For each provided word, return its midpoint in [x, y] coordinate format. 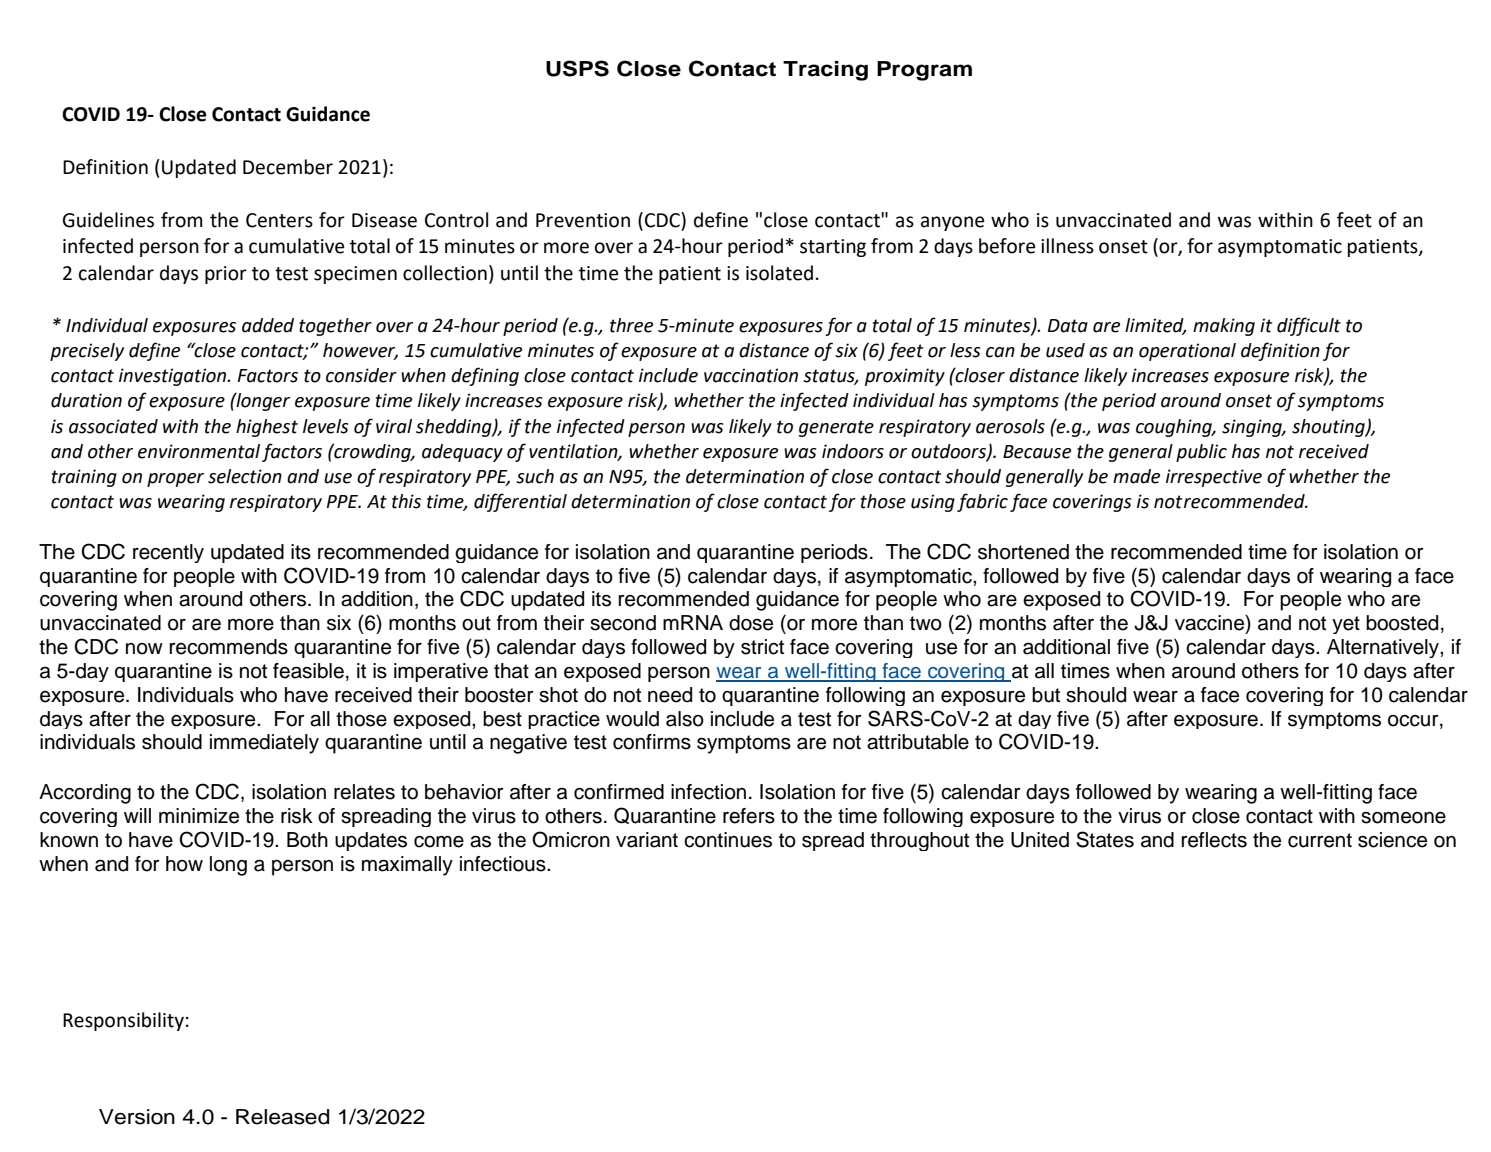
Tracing [825, 71]
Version [137, 1117]
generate [836, 428]
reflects [1214, 840]
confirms [652, 742]
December [288, 167]
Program [924, 71]
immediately [264, 744]
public [1201, 453]
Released [282, 1117]
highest [267, 428]
